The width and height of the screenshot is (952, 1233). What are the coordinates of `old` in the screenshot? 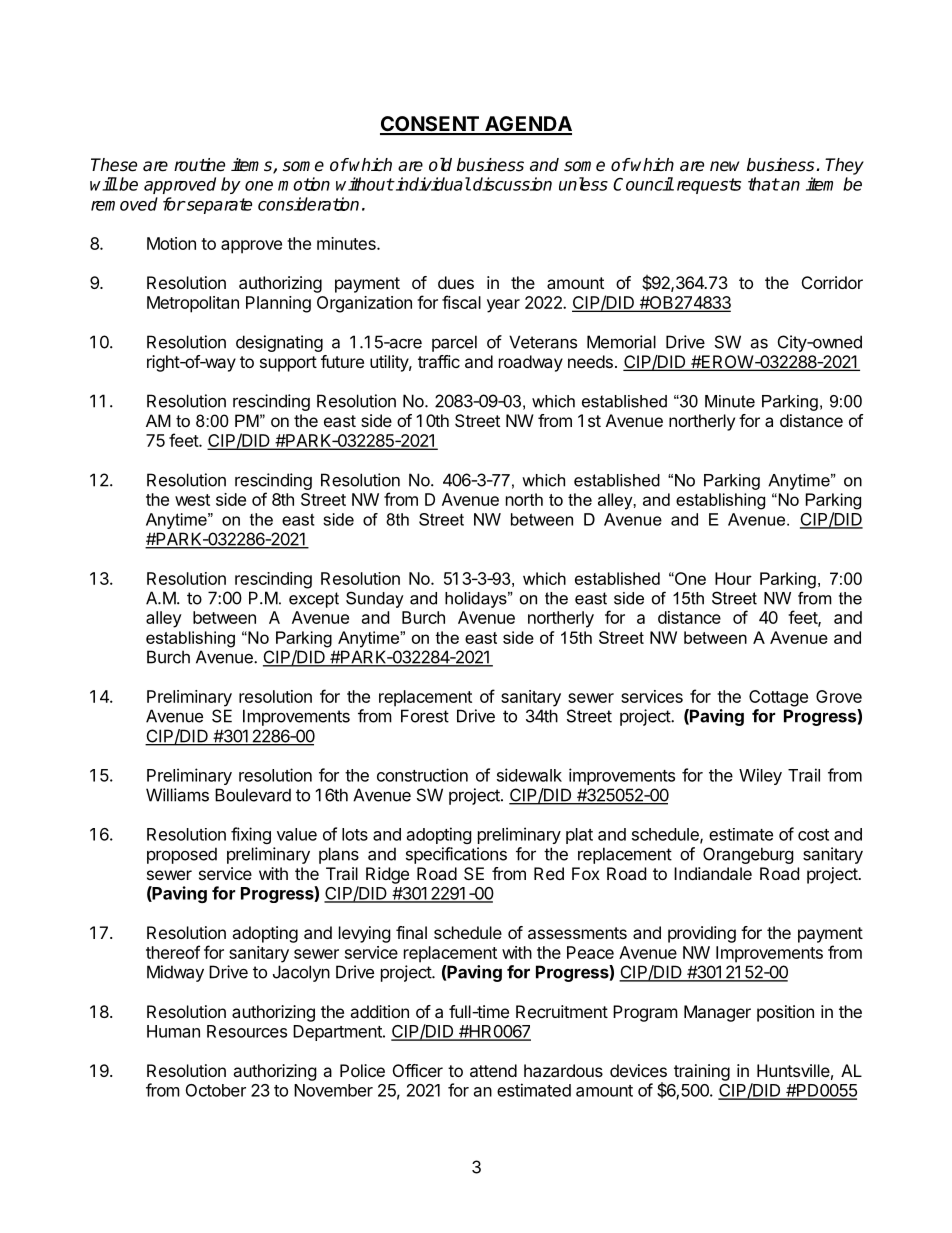 It's located at (440, 165).
